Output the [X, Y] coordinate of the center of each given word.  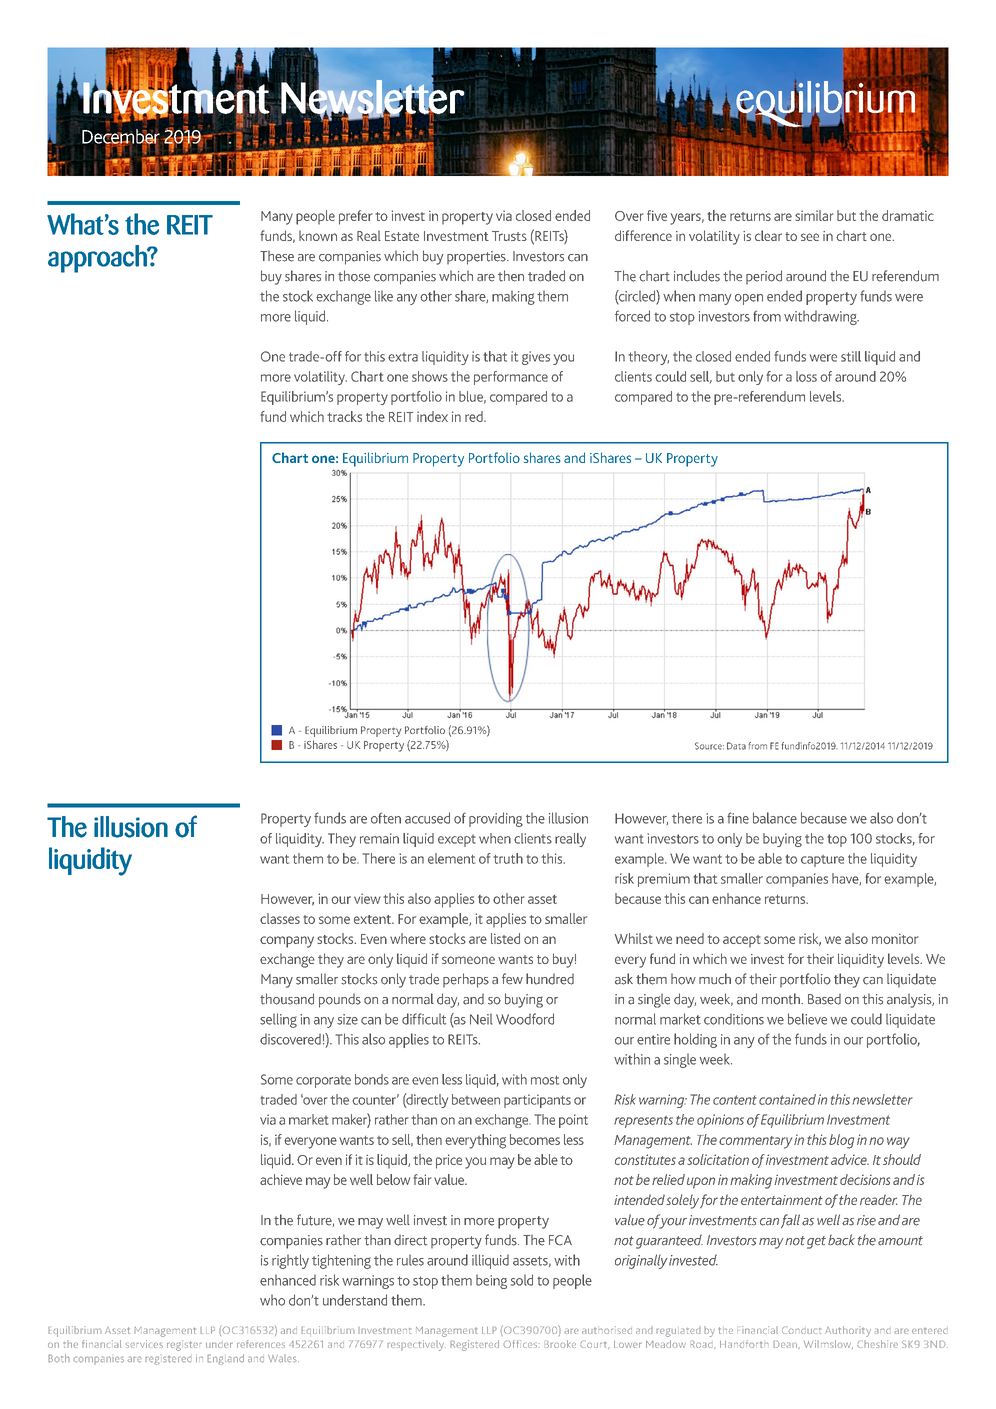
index [432, 416]
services [144, 1344]
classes [280, 918]
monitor [895, 939]
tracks [344, 416]
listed [505, 938]
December [122, 137]
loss [806, 376]
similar [814, 215]
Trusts [509, 236]
